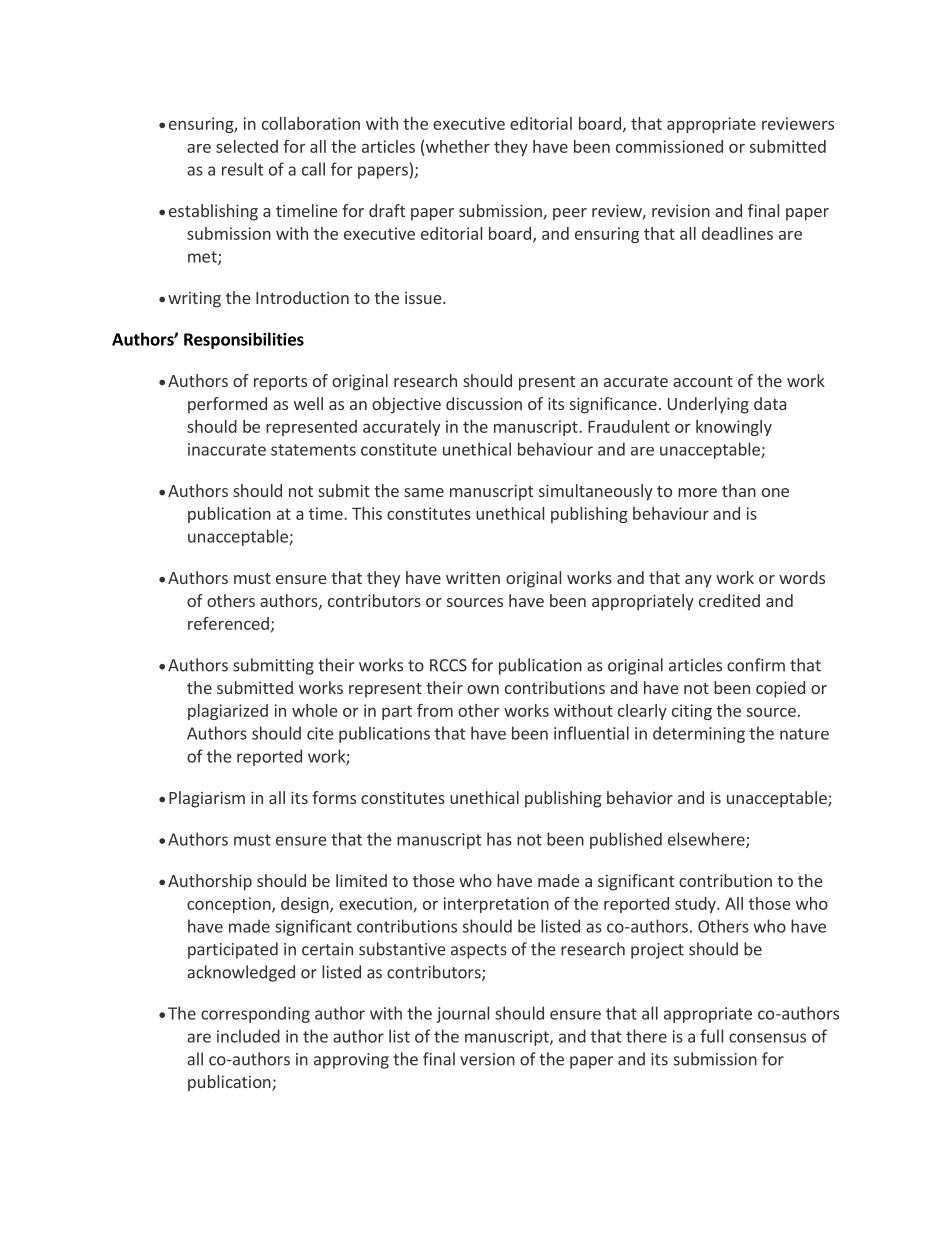 This document has height=1233, width=952. What do you see at coordinates (458, 146) in the document?
I see `whether` at bounding box center [458, 146].
